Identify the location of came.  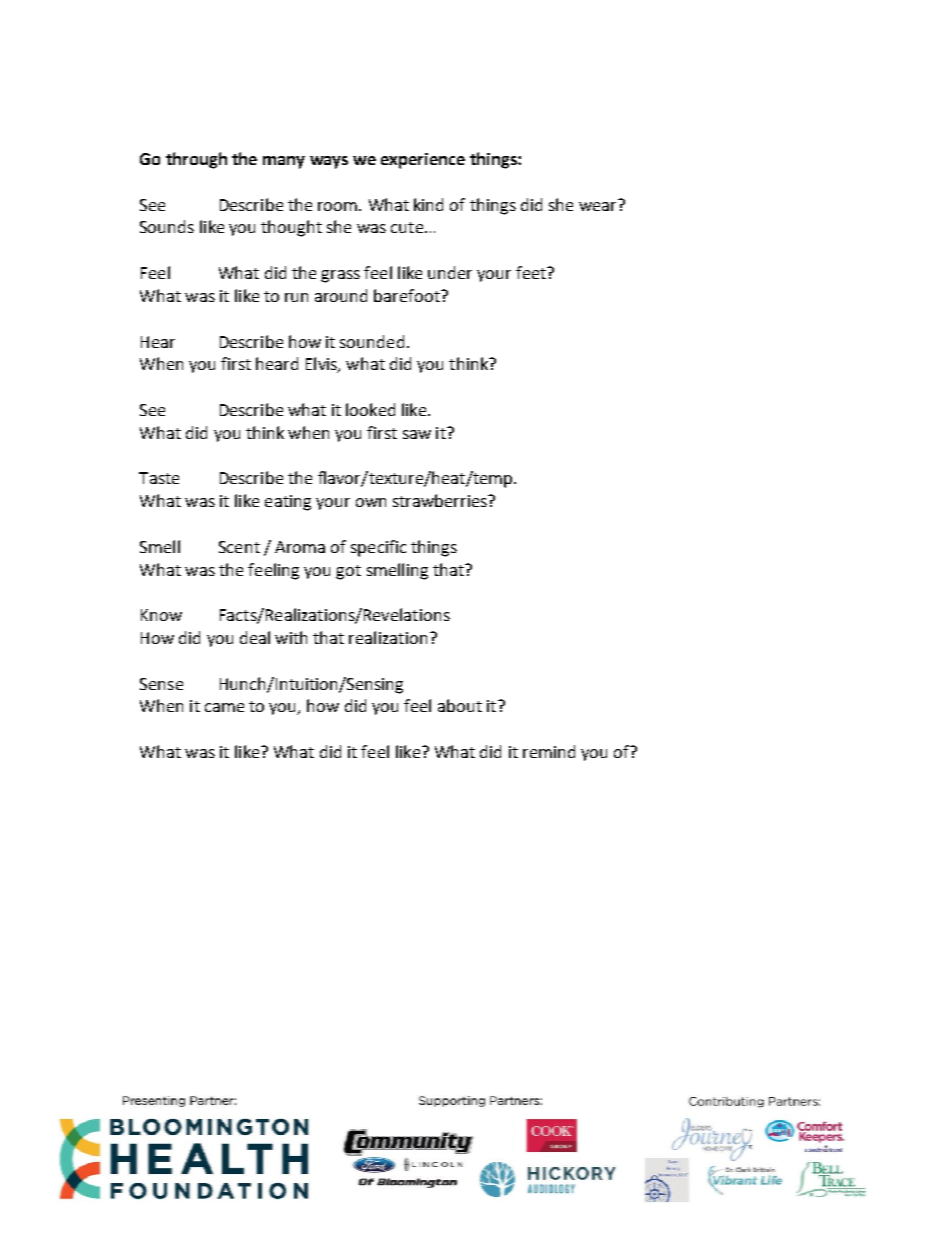
(224, 707).
